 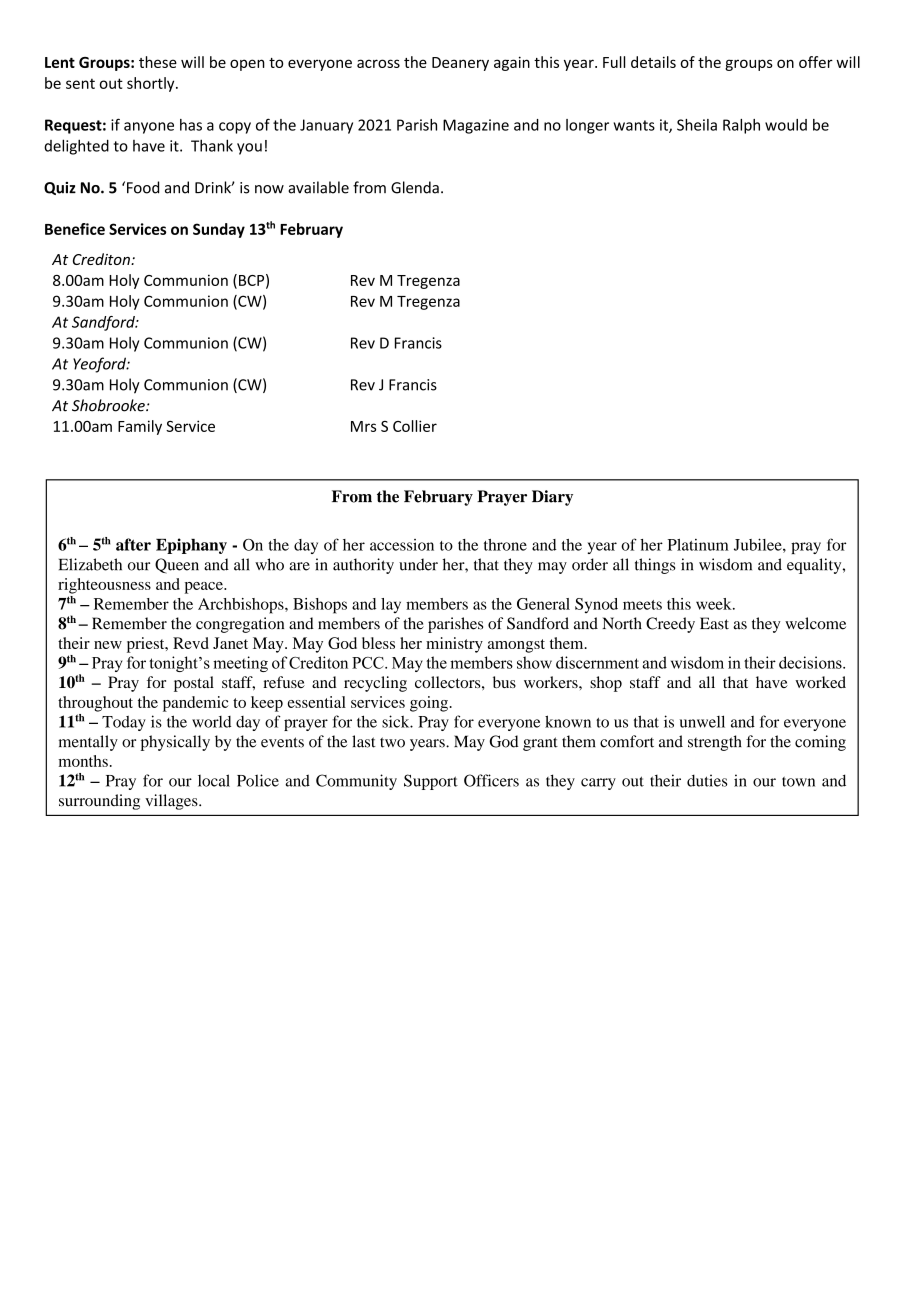 What do you see at coordinates (431, 782) in the page?
I see `Support` at bounding box center [431, 782].
